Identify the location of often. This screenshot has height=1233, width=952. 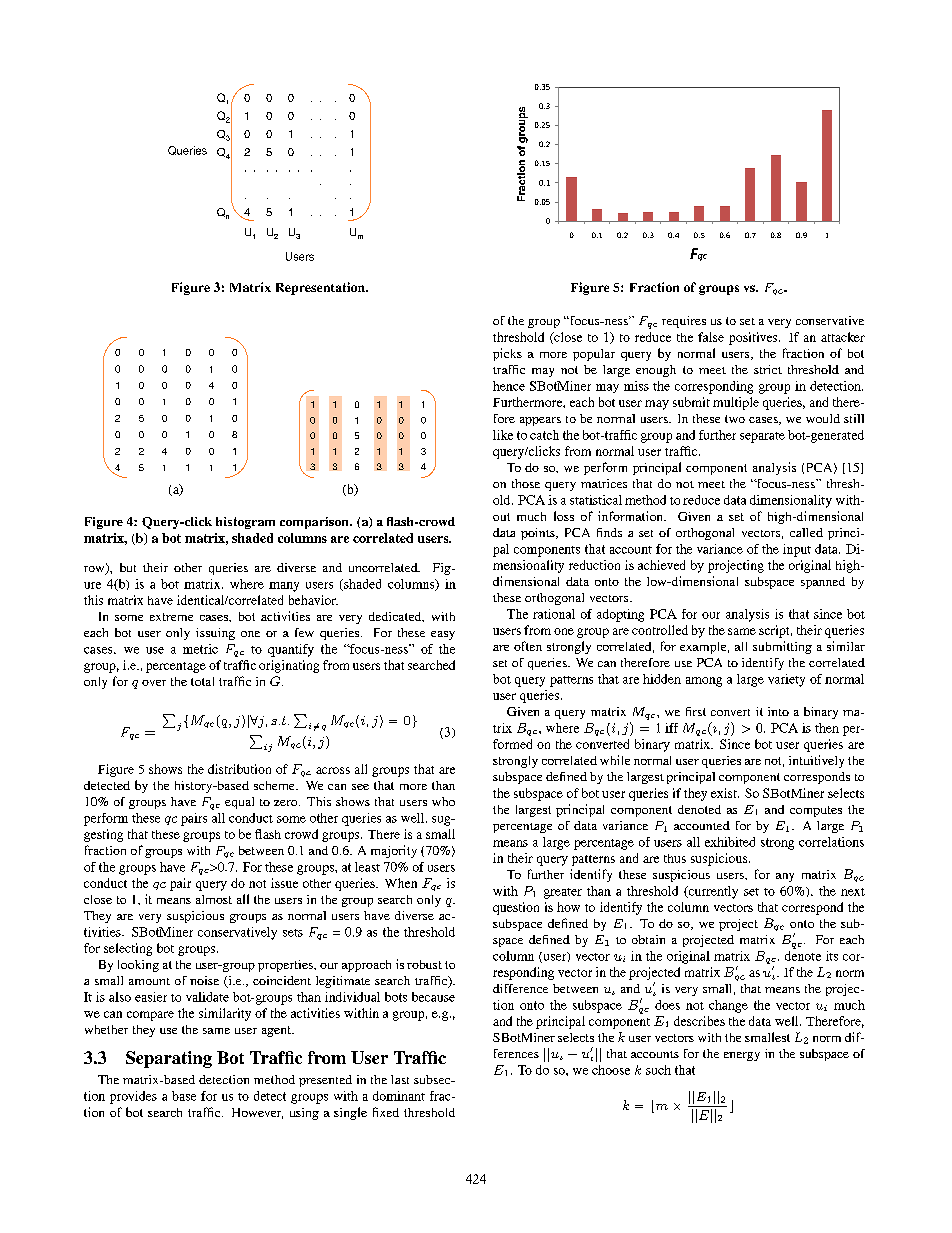
(528, 646).
